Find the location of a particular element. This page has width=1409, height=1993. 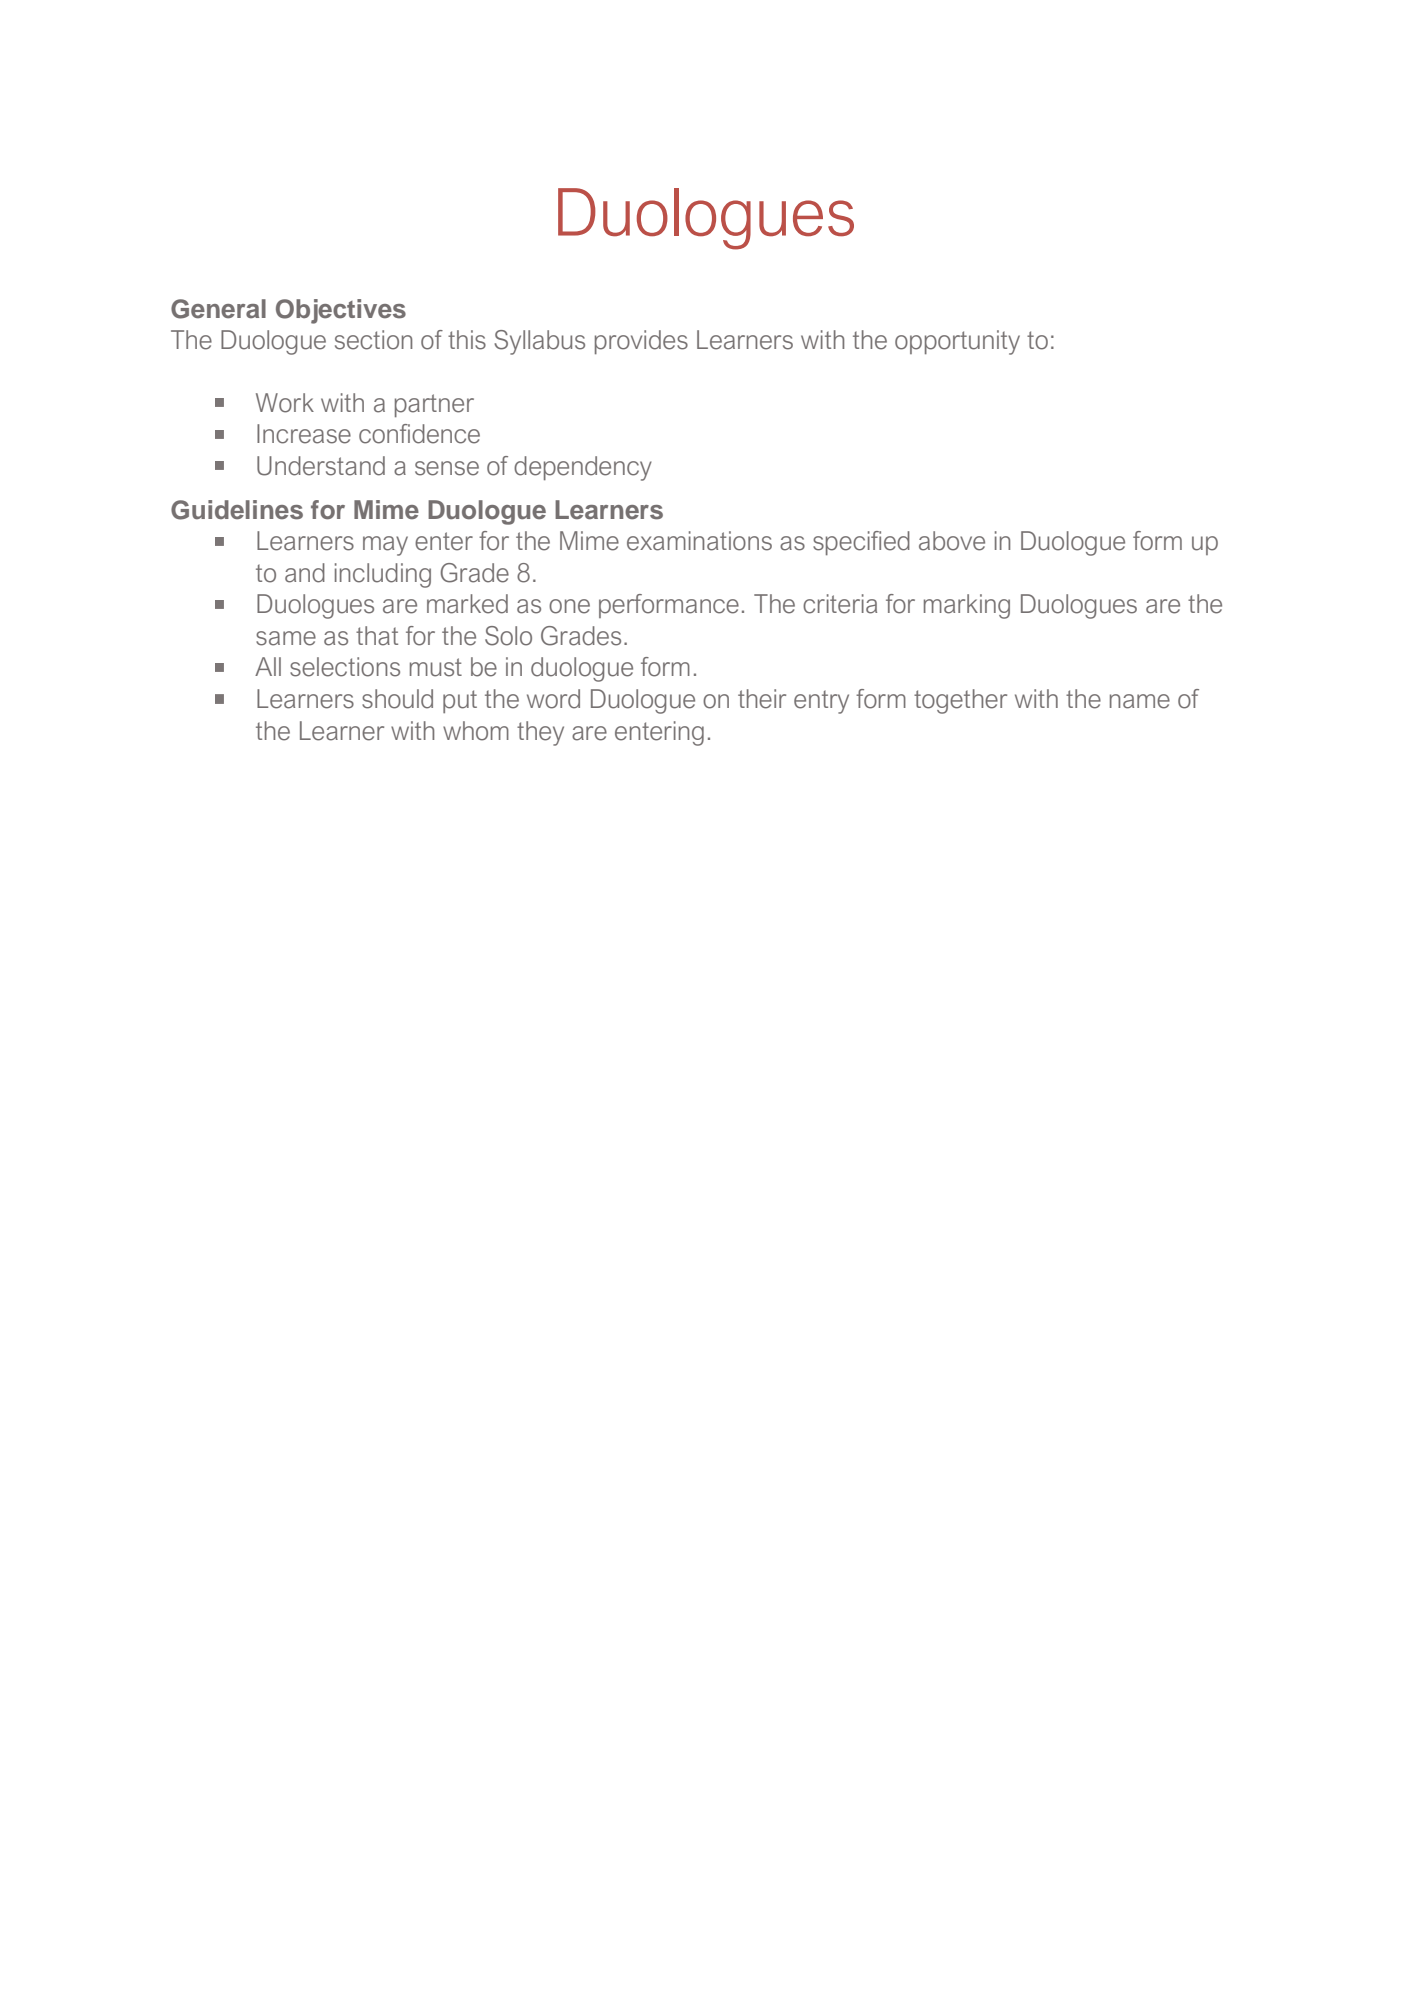

their is located at coordinates (762, 699).
